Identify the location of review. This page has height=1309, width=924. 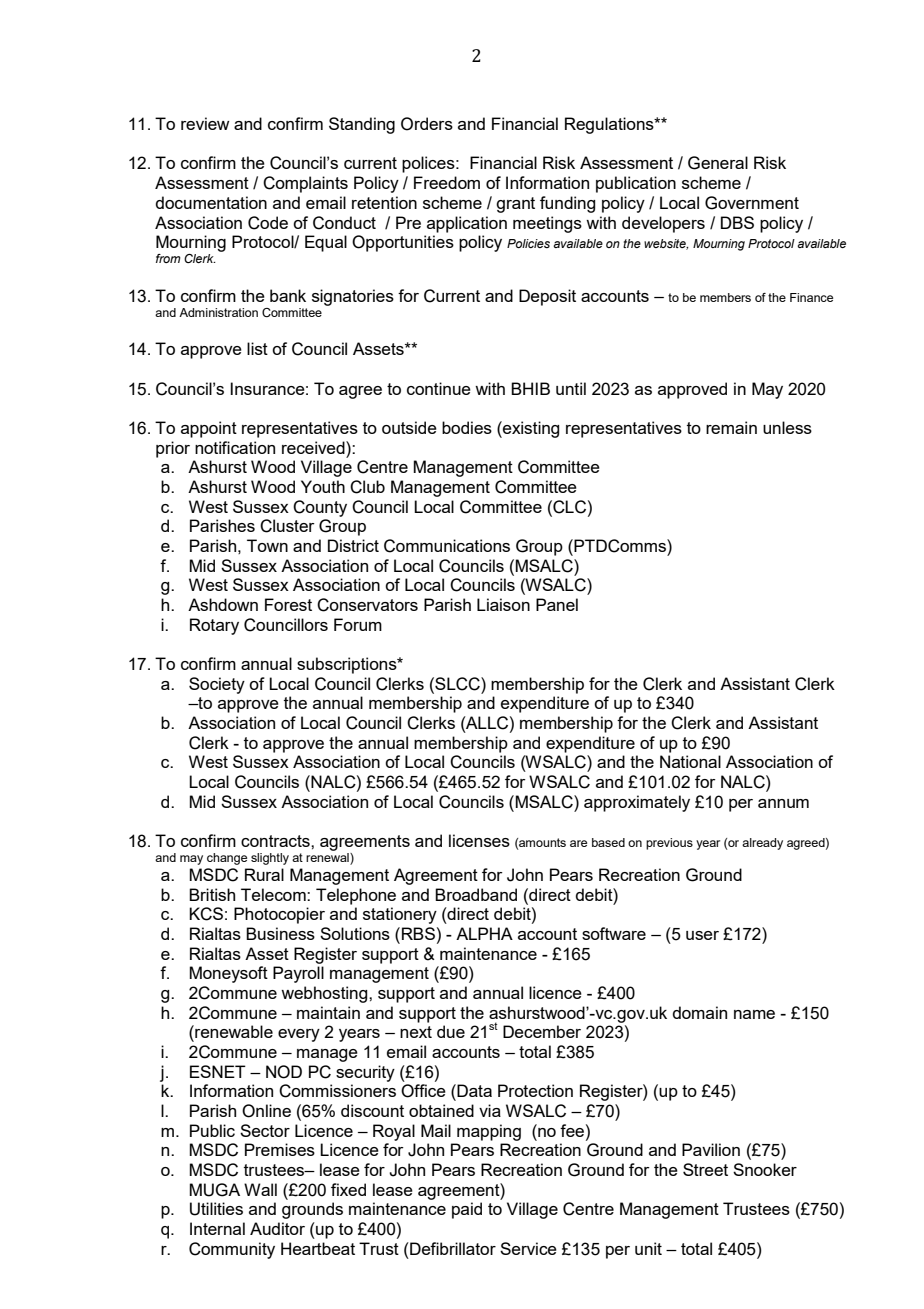
(205, 123).
